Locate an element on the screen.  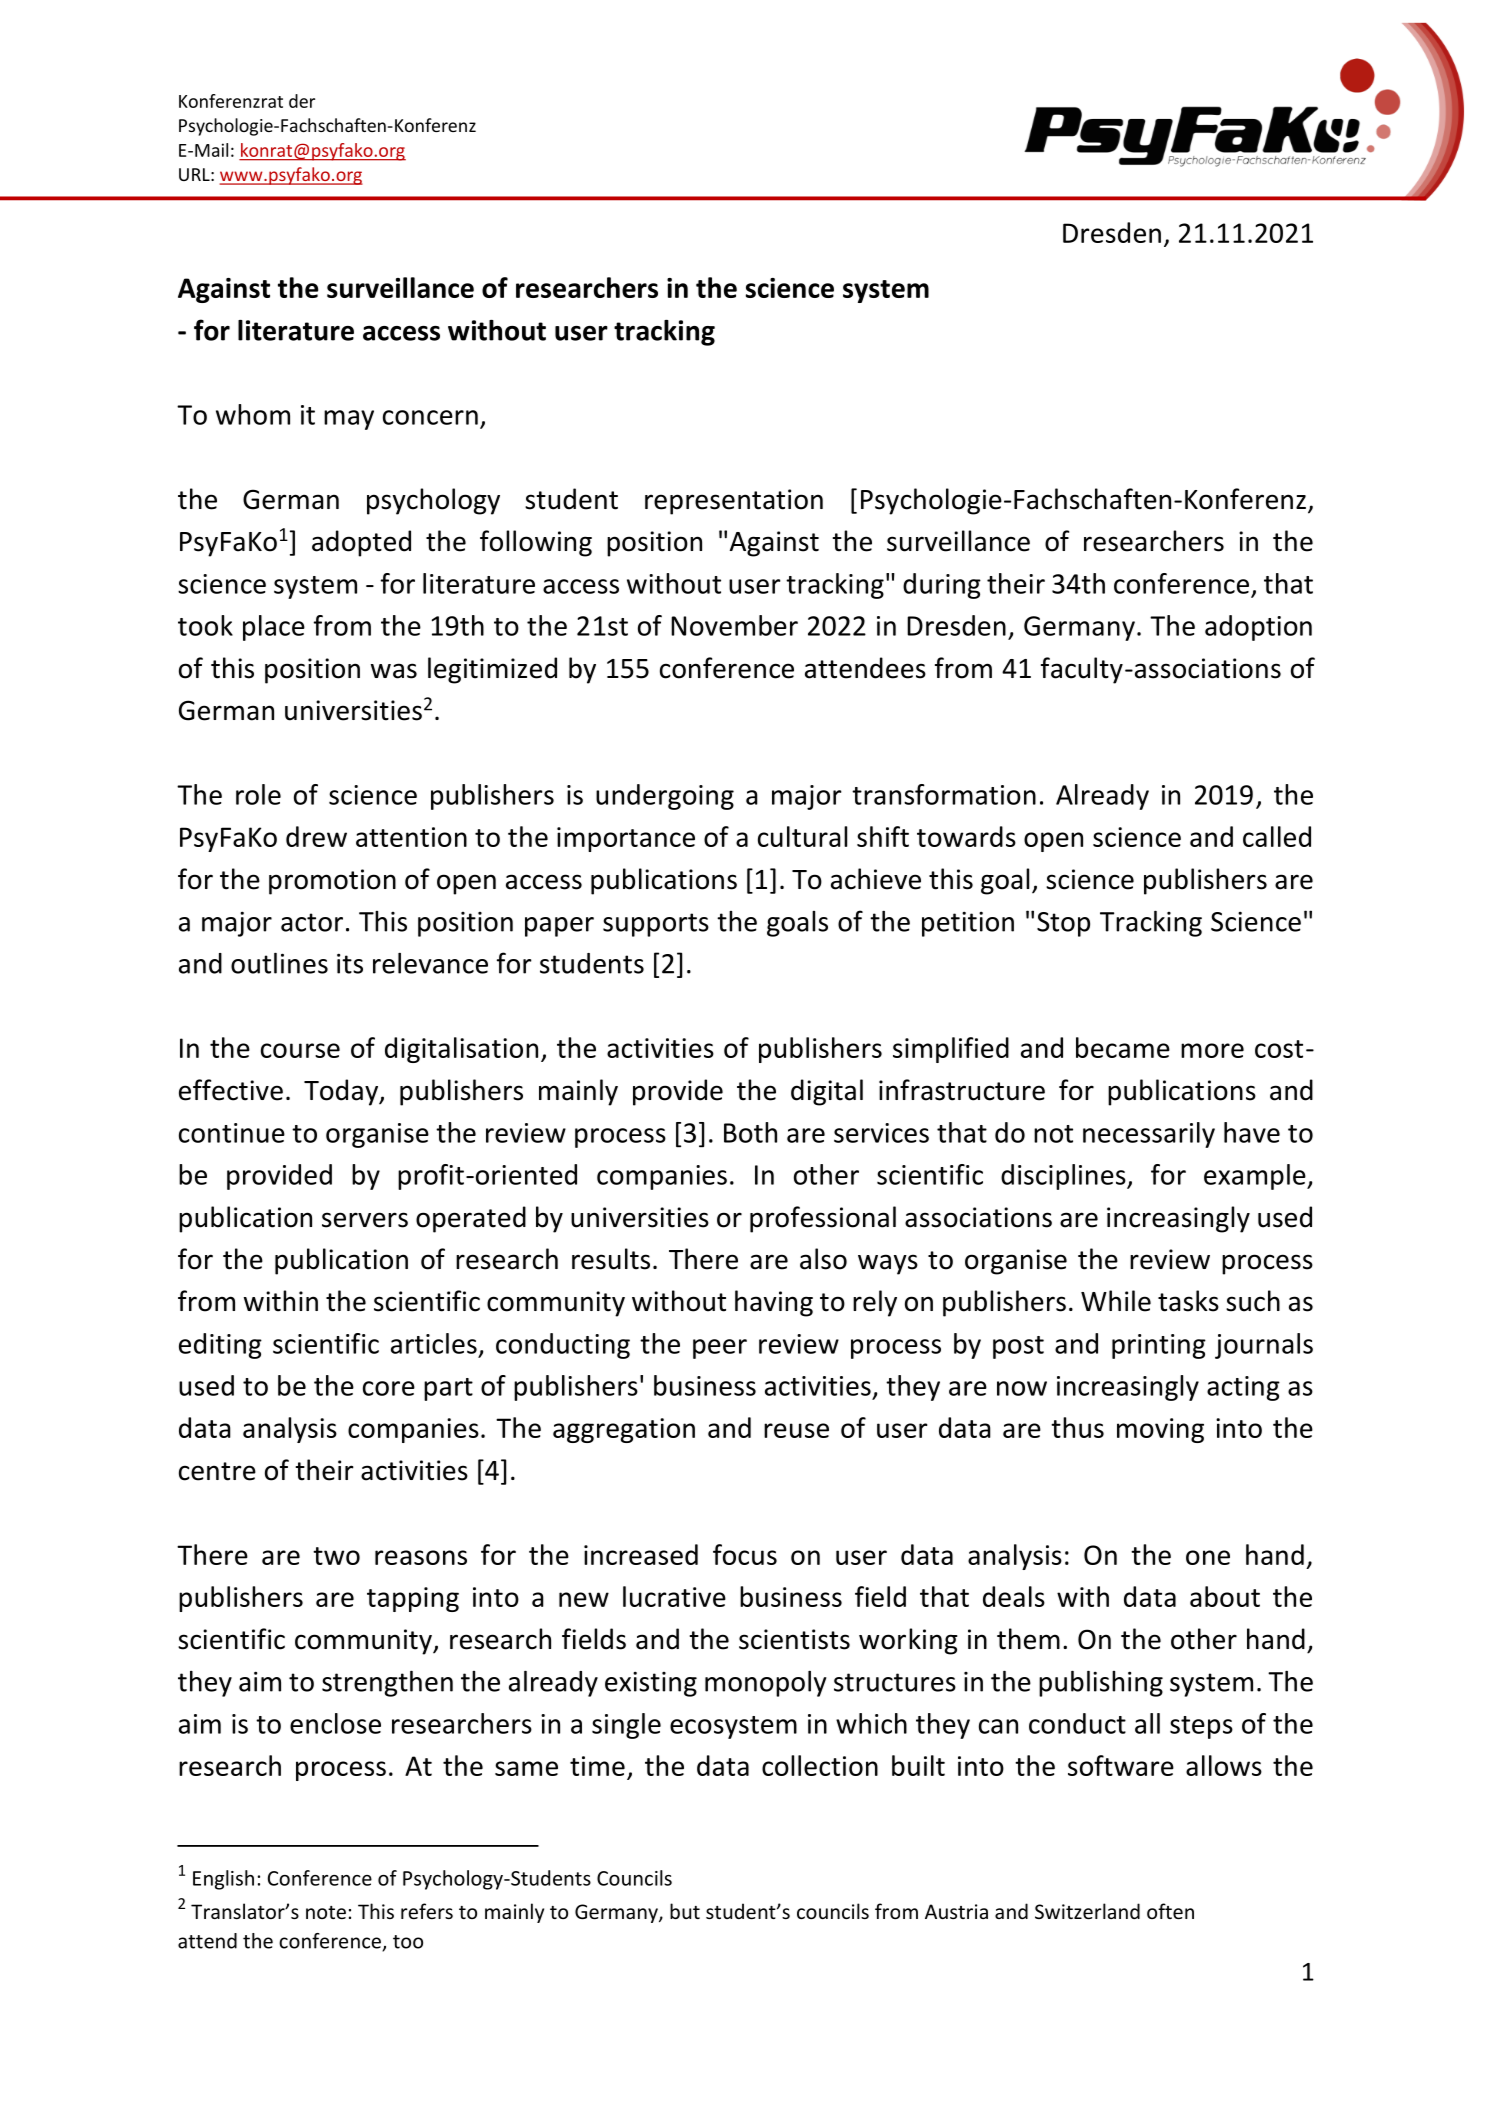
undergoing is located at coordinates (665, 797).
